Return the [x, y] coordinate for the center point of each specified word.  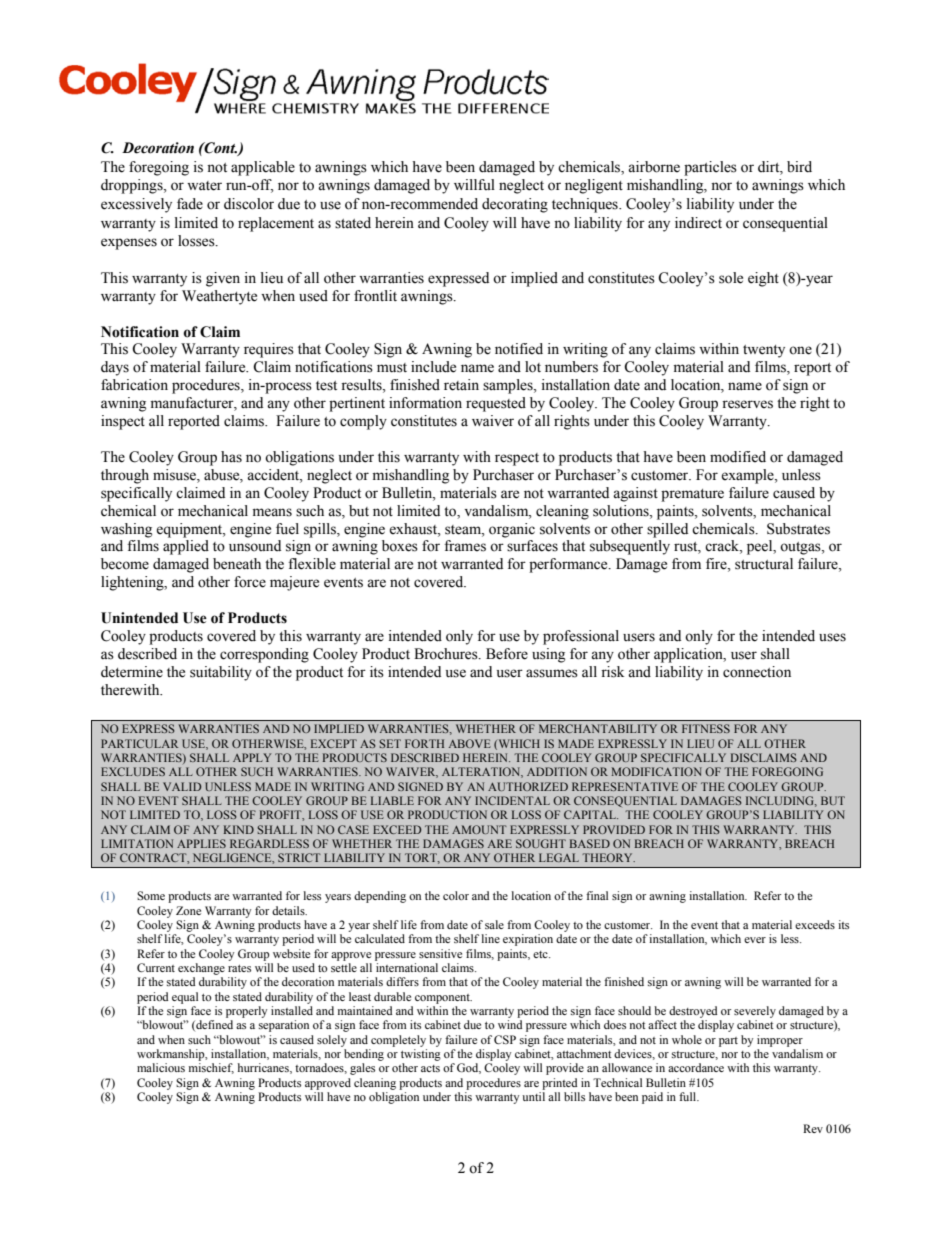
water [204, 186]
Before [507, 654]
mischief [211, 1068]
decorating [515, 205]
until [533, 1096]
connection [757, 672]
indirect [698, 223]
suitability [221, 673]
